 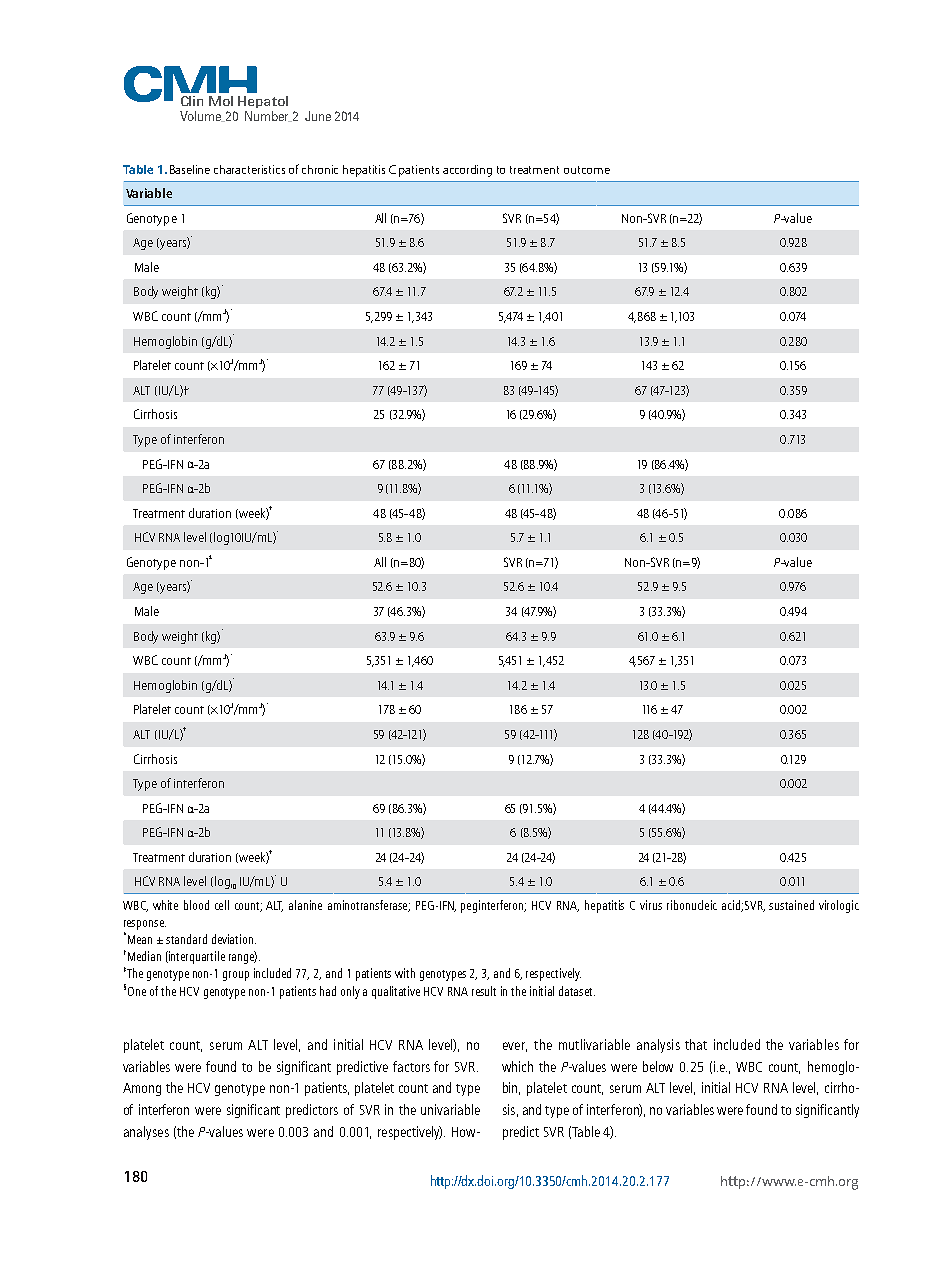 What do you see at coordinates (190, 169) in the document?
I see `Baseline` at bounding box center [190, 169].
